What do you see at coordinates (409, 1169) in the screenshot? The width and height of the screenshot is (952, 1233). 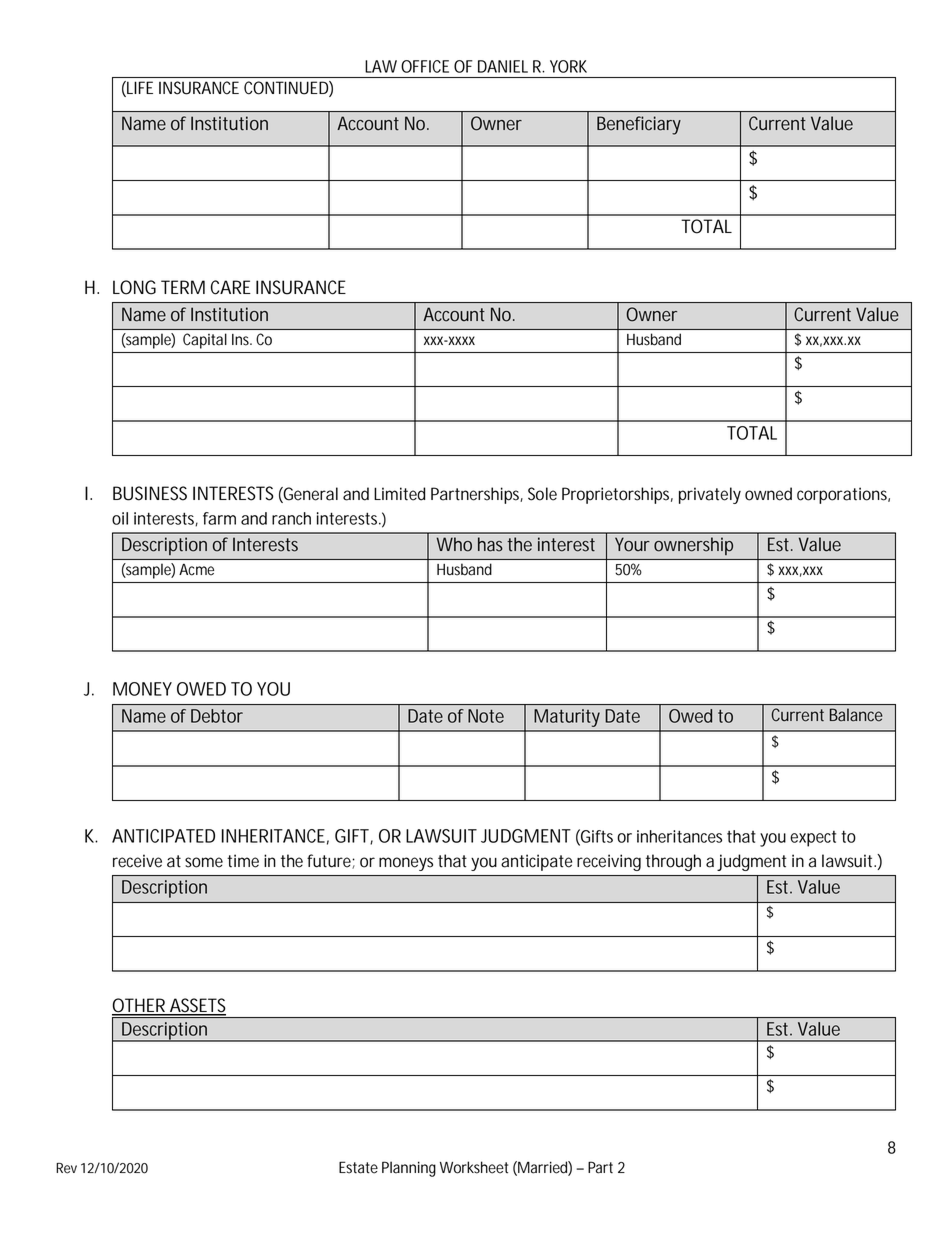 I see `Planning` at bounding box center [409, 1169].
